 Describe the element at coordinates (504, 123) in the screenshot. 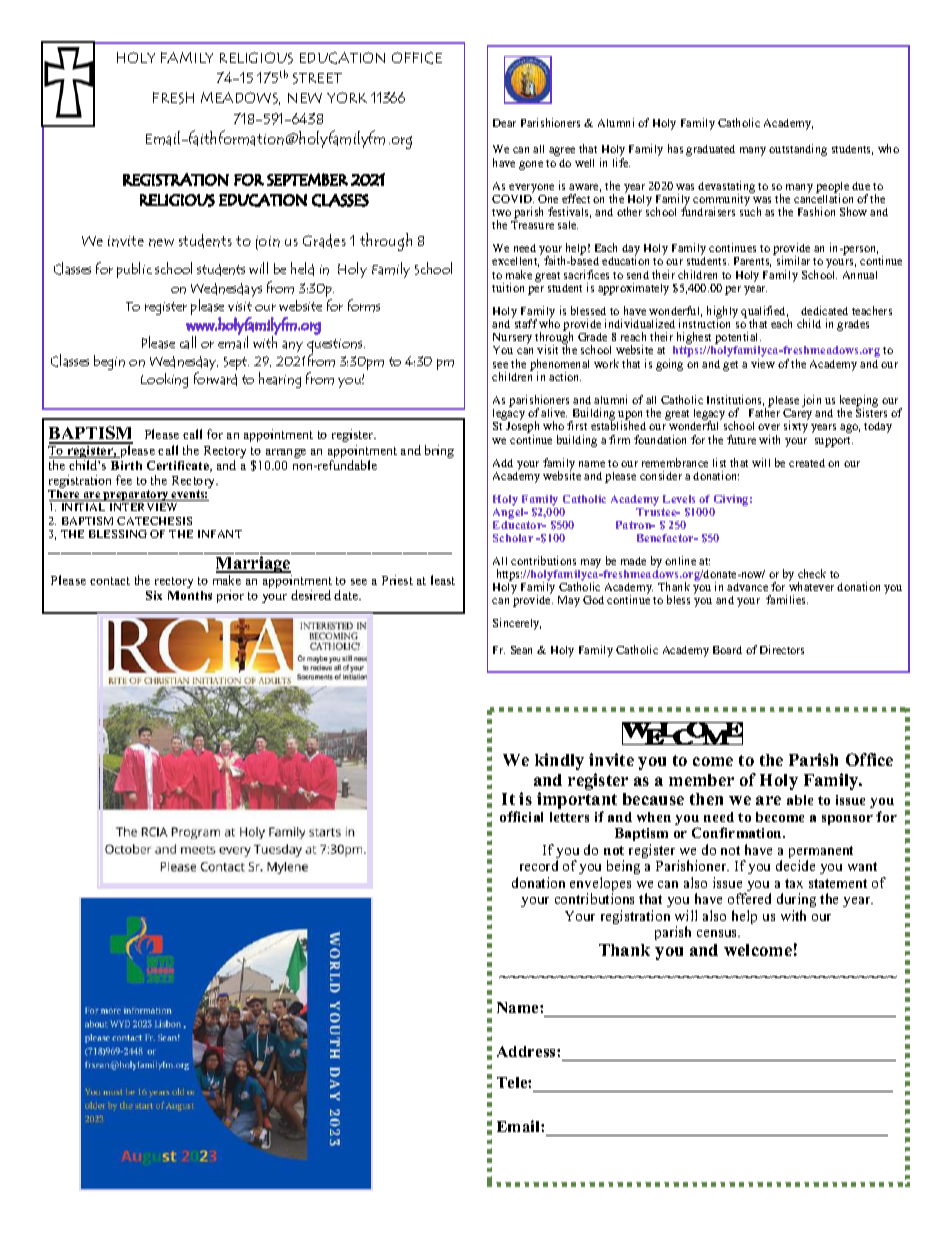

I see `Dear` at that location.
